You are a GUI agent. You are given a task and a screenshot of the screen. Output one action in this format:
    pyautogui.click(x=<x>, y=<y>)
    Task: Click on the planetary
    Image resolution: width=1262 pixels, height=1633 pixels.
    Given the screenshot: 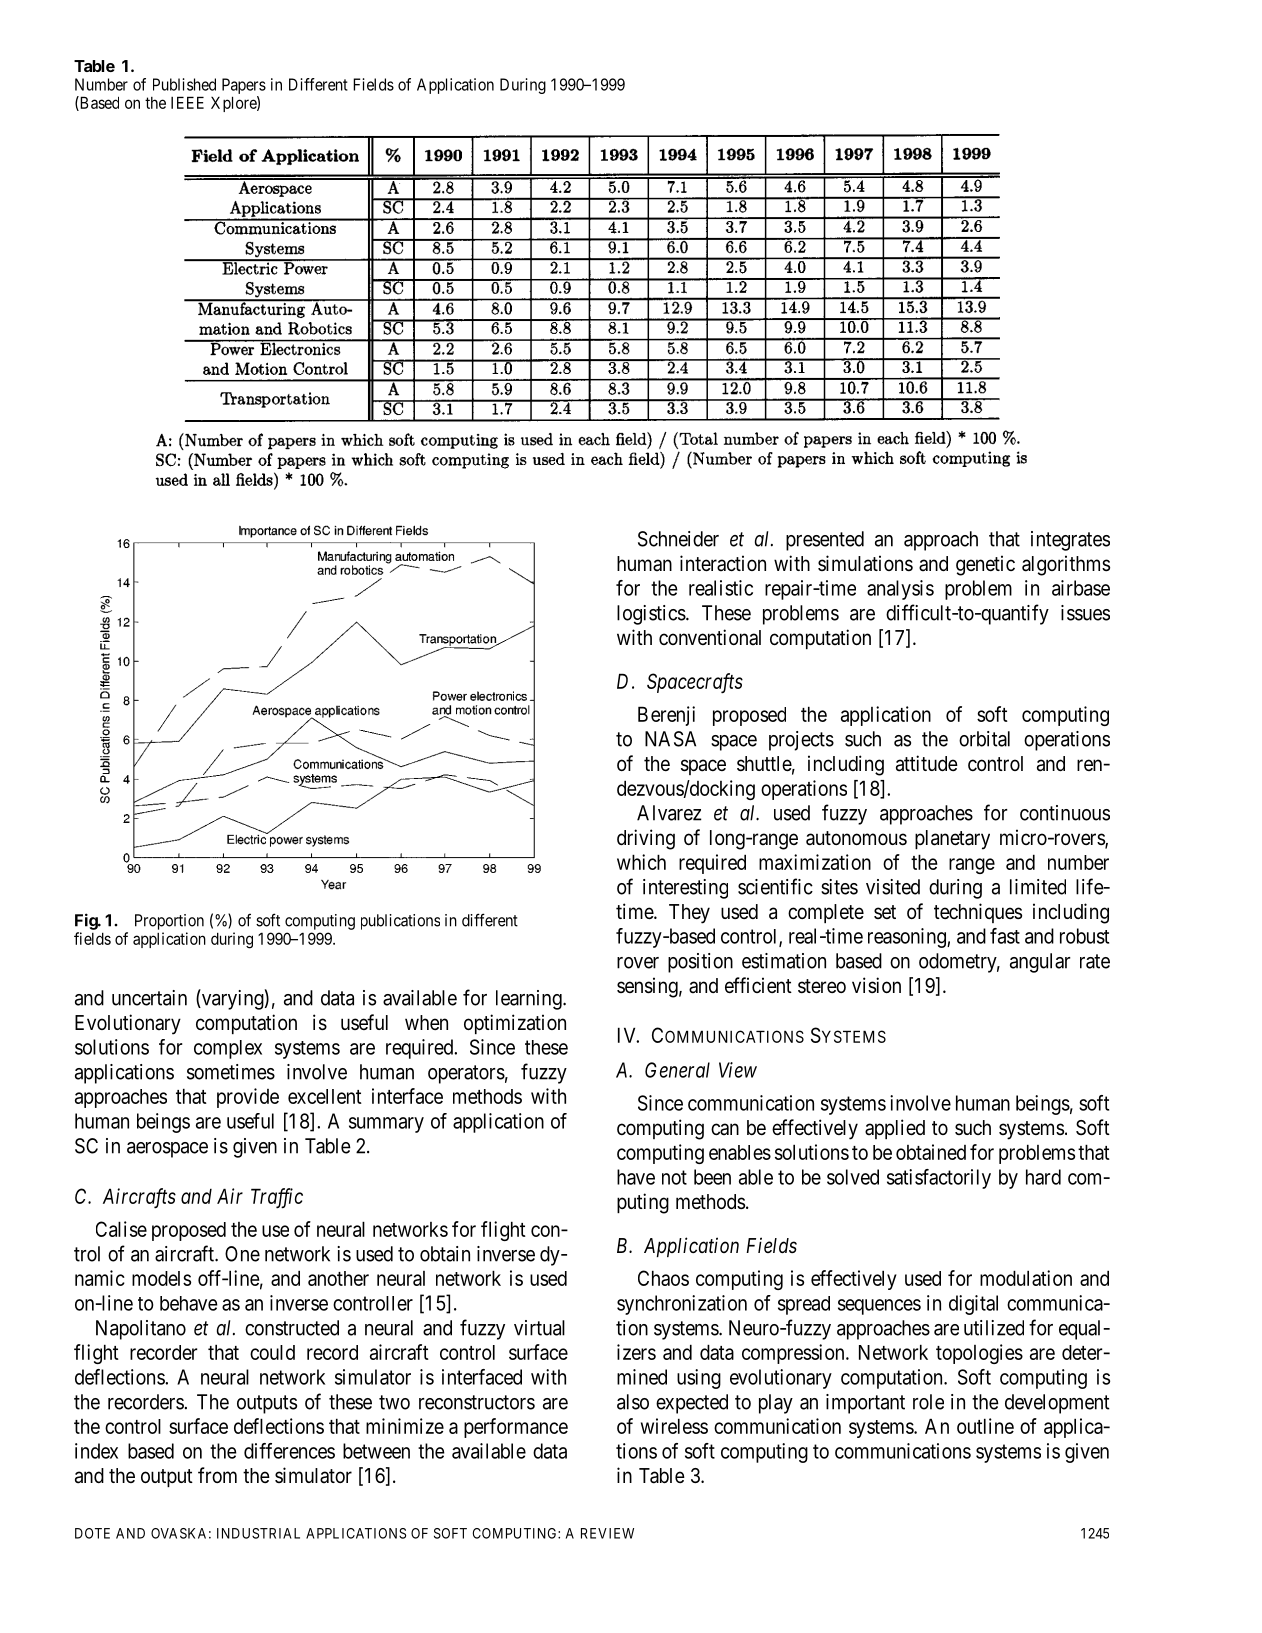 What is the action you would take?
    pyautogui.click(x=952, y=840)
